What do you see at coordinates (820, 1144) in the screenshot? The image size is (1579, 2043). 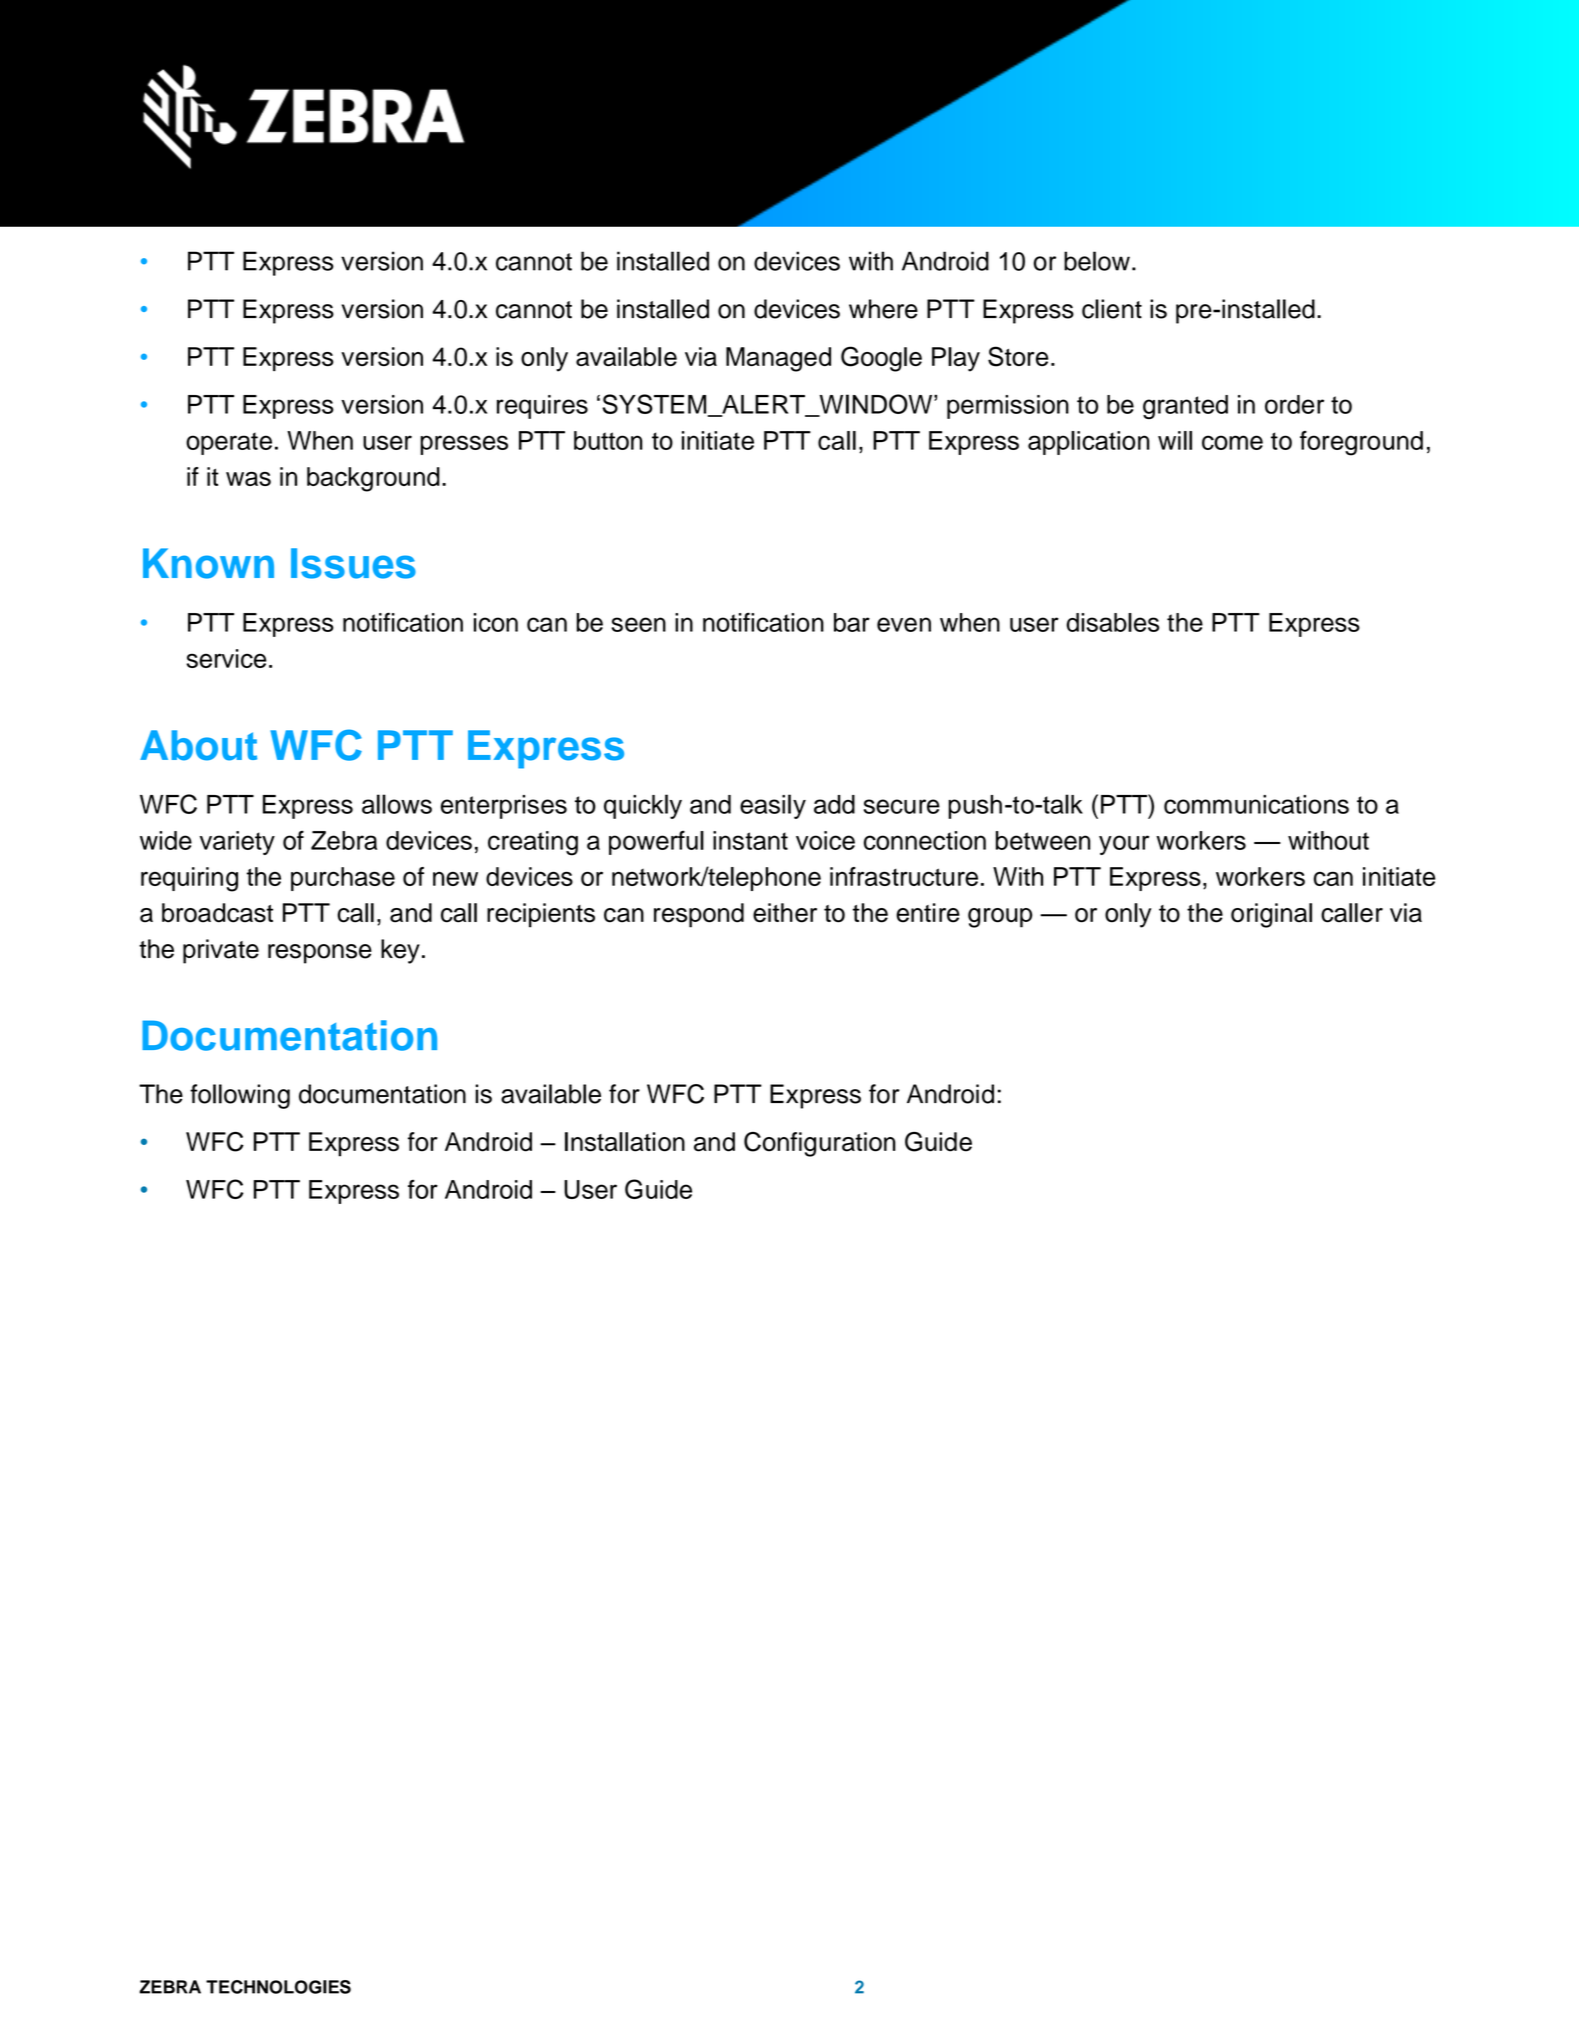 I see `Configuration` at bounding box center [820, 1144].
